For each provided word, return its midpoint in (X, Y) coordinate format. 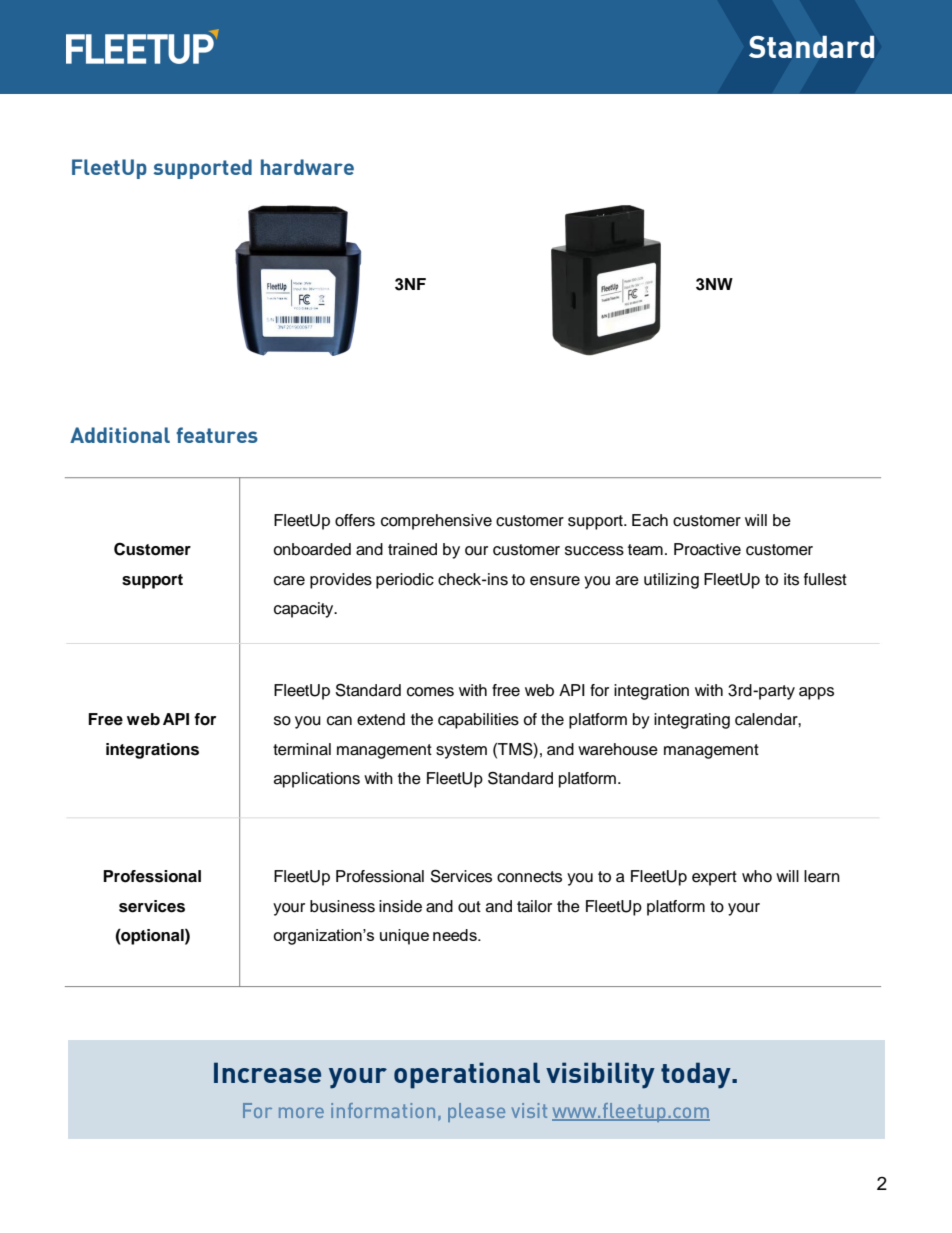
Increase (267, 1072)
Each (650, 520)
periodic (405, 581)
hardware (307, 167)
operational (467, 1075)
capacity (305, 610)
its (791, 579)
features (217, 435)
